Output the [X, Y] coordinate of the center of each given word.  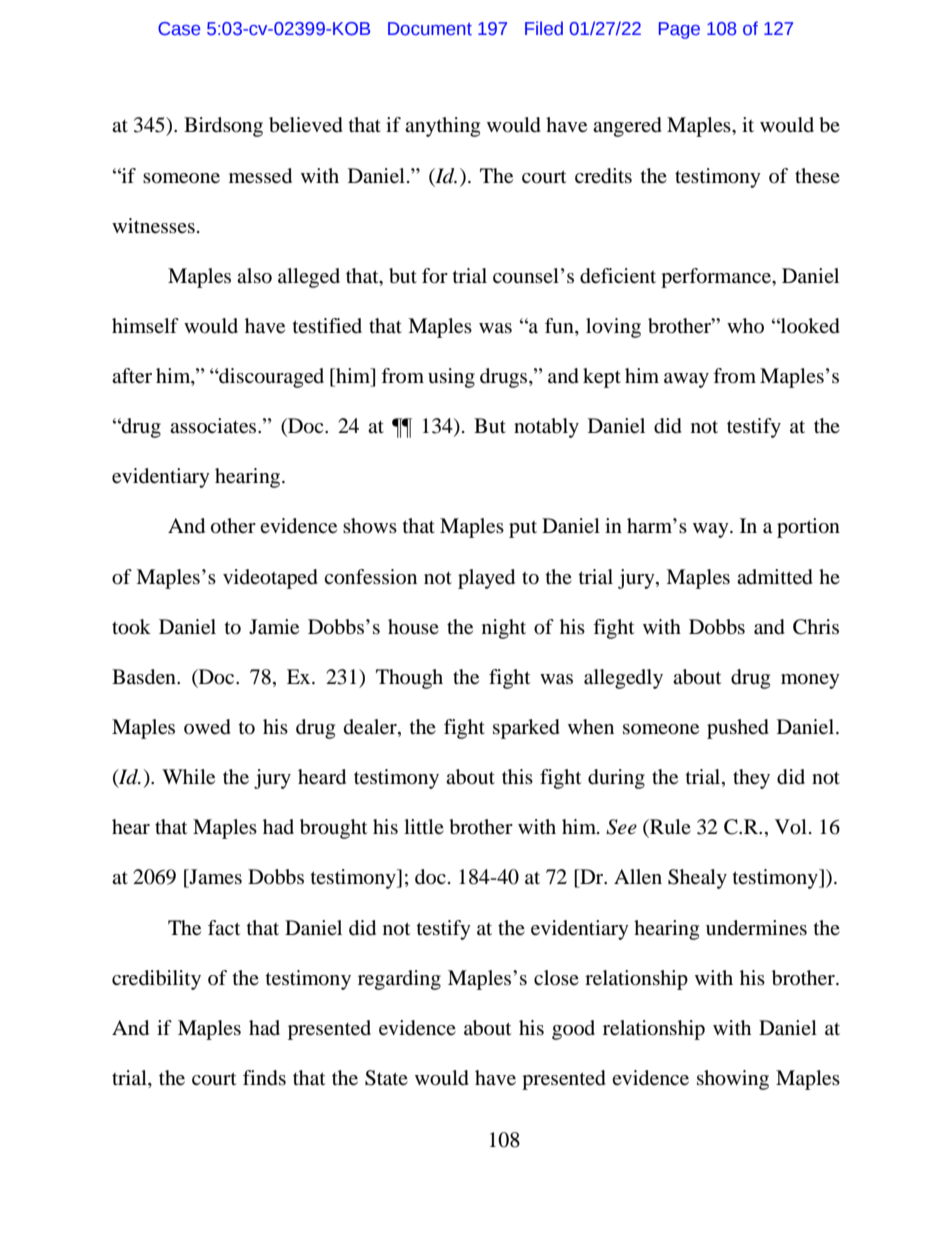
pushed [738, 729]
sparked [526, 729]
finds [264, 1078]
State [386, 1078]
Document [430, 29]
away [686, 380]
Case [179, 29]
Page [679, 30]
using [451, 378]
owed [207, 727]
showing [733, 1080]
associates [214, 426]
